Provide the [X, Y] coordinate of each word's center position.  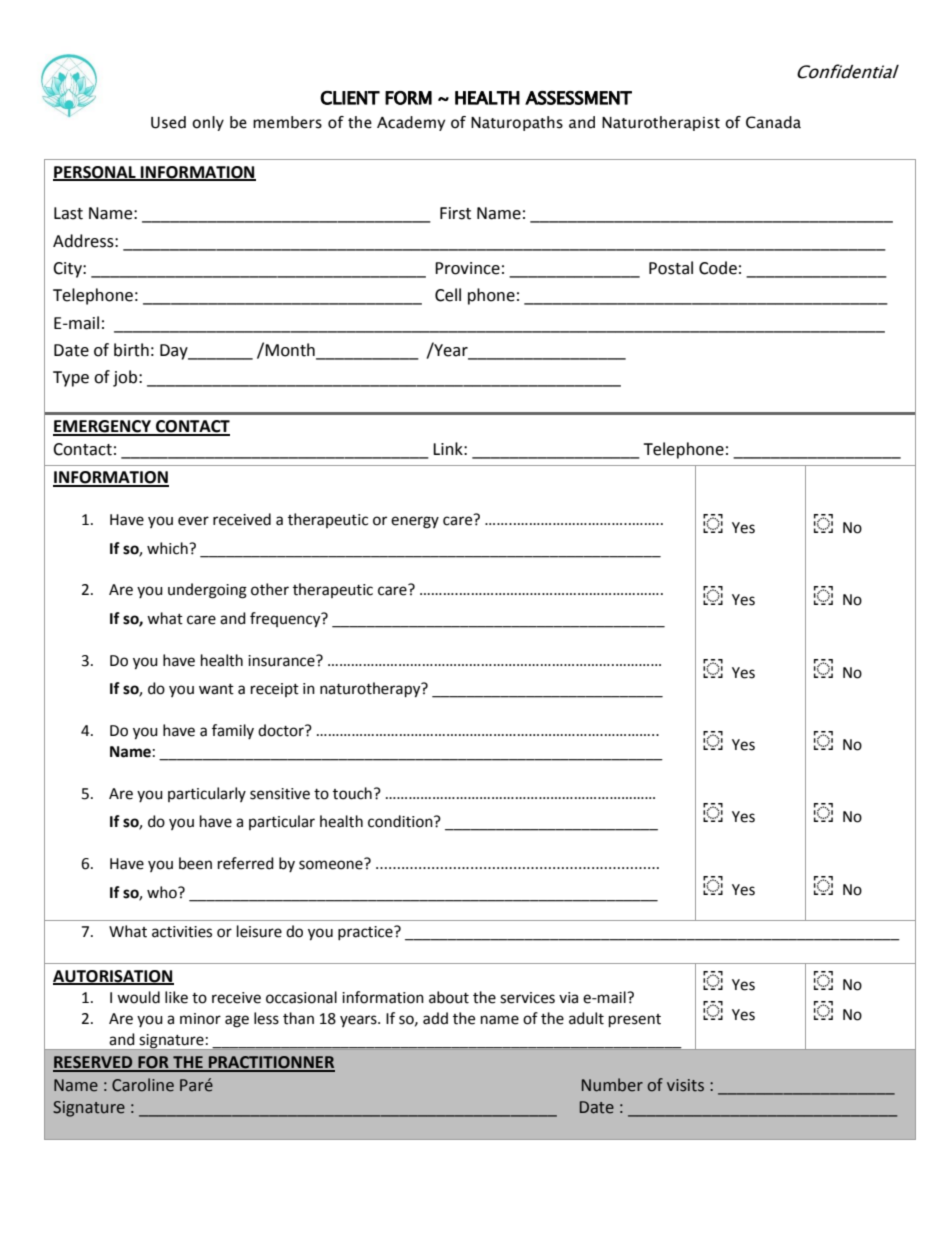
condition [401, 821]
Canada [773, 122]
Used [168, 122]
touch [352, 793]
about [449, 997]
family [233, 731]
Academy [411, 123]
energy [415, 522]
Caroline [143, 1085]
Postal [671, 268]
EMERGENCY [103, 427]
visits [685, 1085]
